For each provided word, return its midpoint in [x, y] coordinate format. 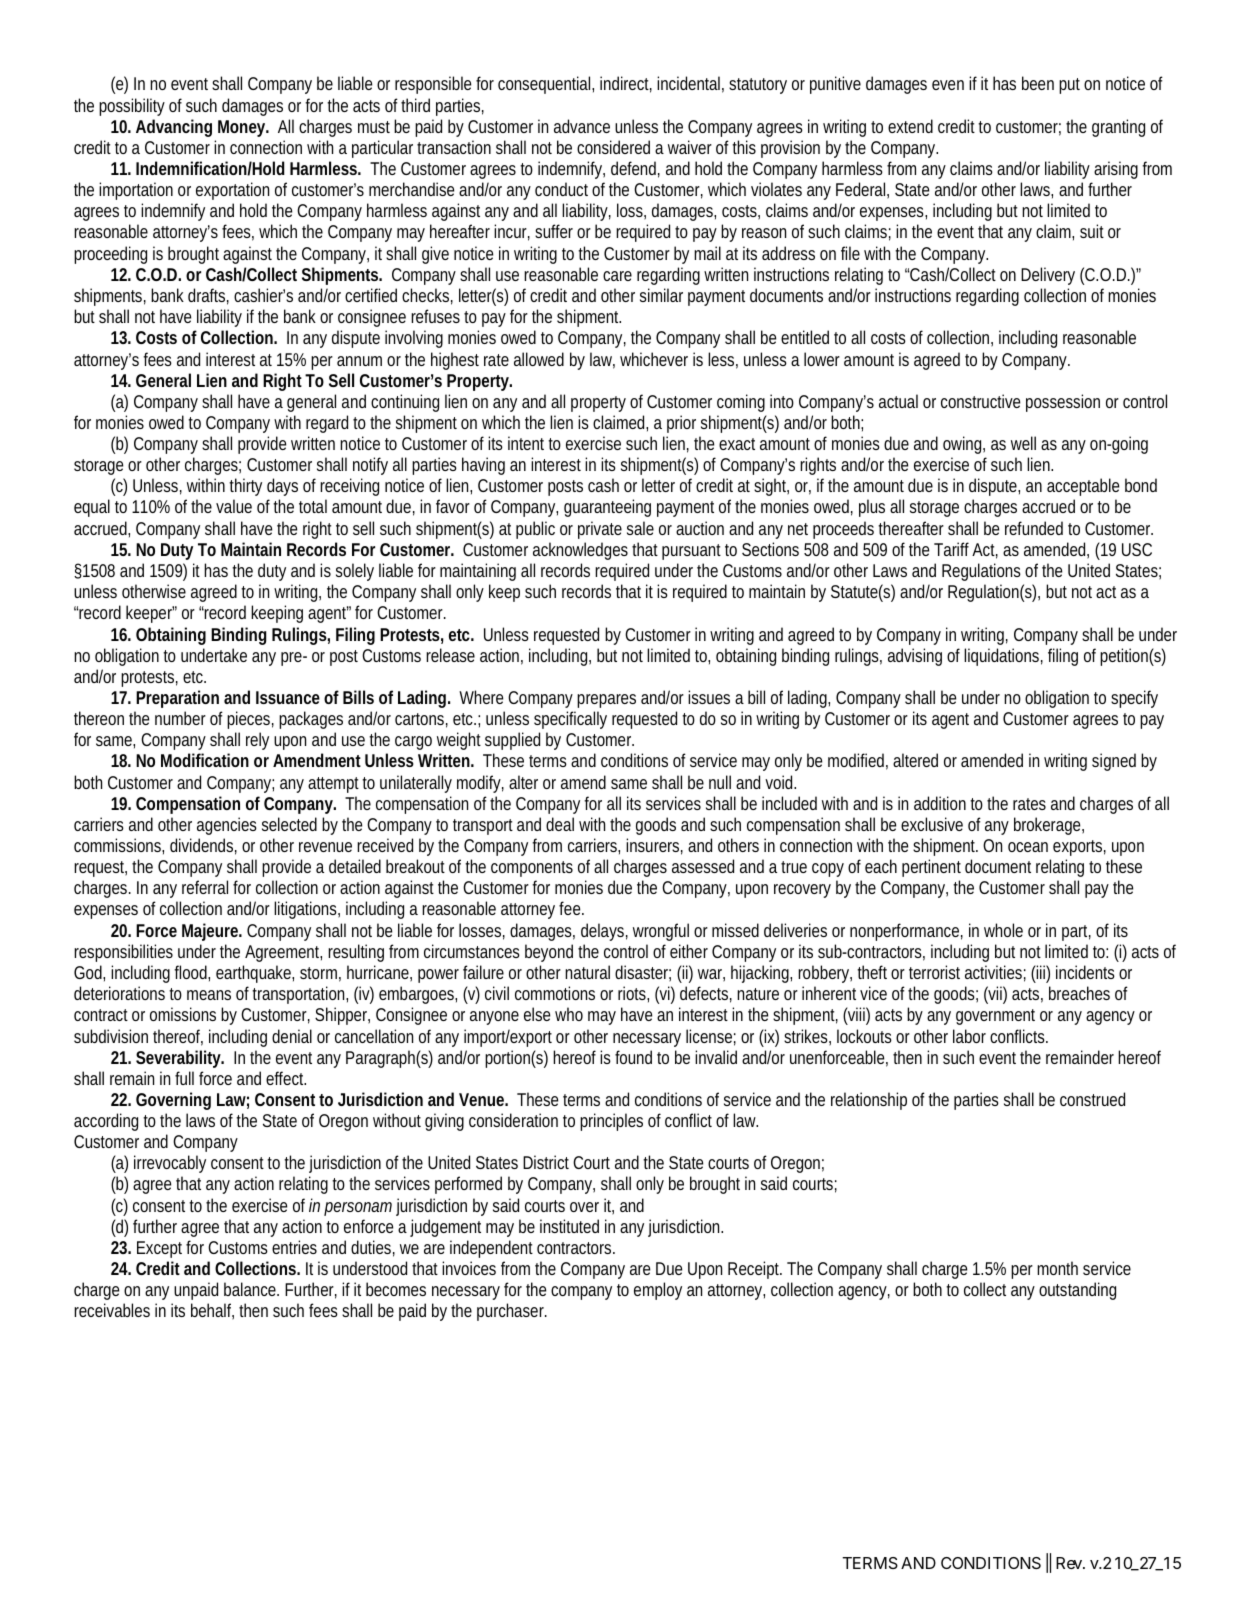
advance [582, 126]
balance [251, 1289]
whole [1003, 930]
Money [243, 128]
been [1038, 83]
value [234, 506]
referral [205, 887]
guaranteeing [607, 508]
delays [604, 932]
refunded [1034, 528]
